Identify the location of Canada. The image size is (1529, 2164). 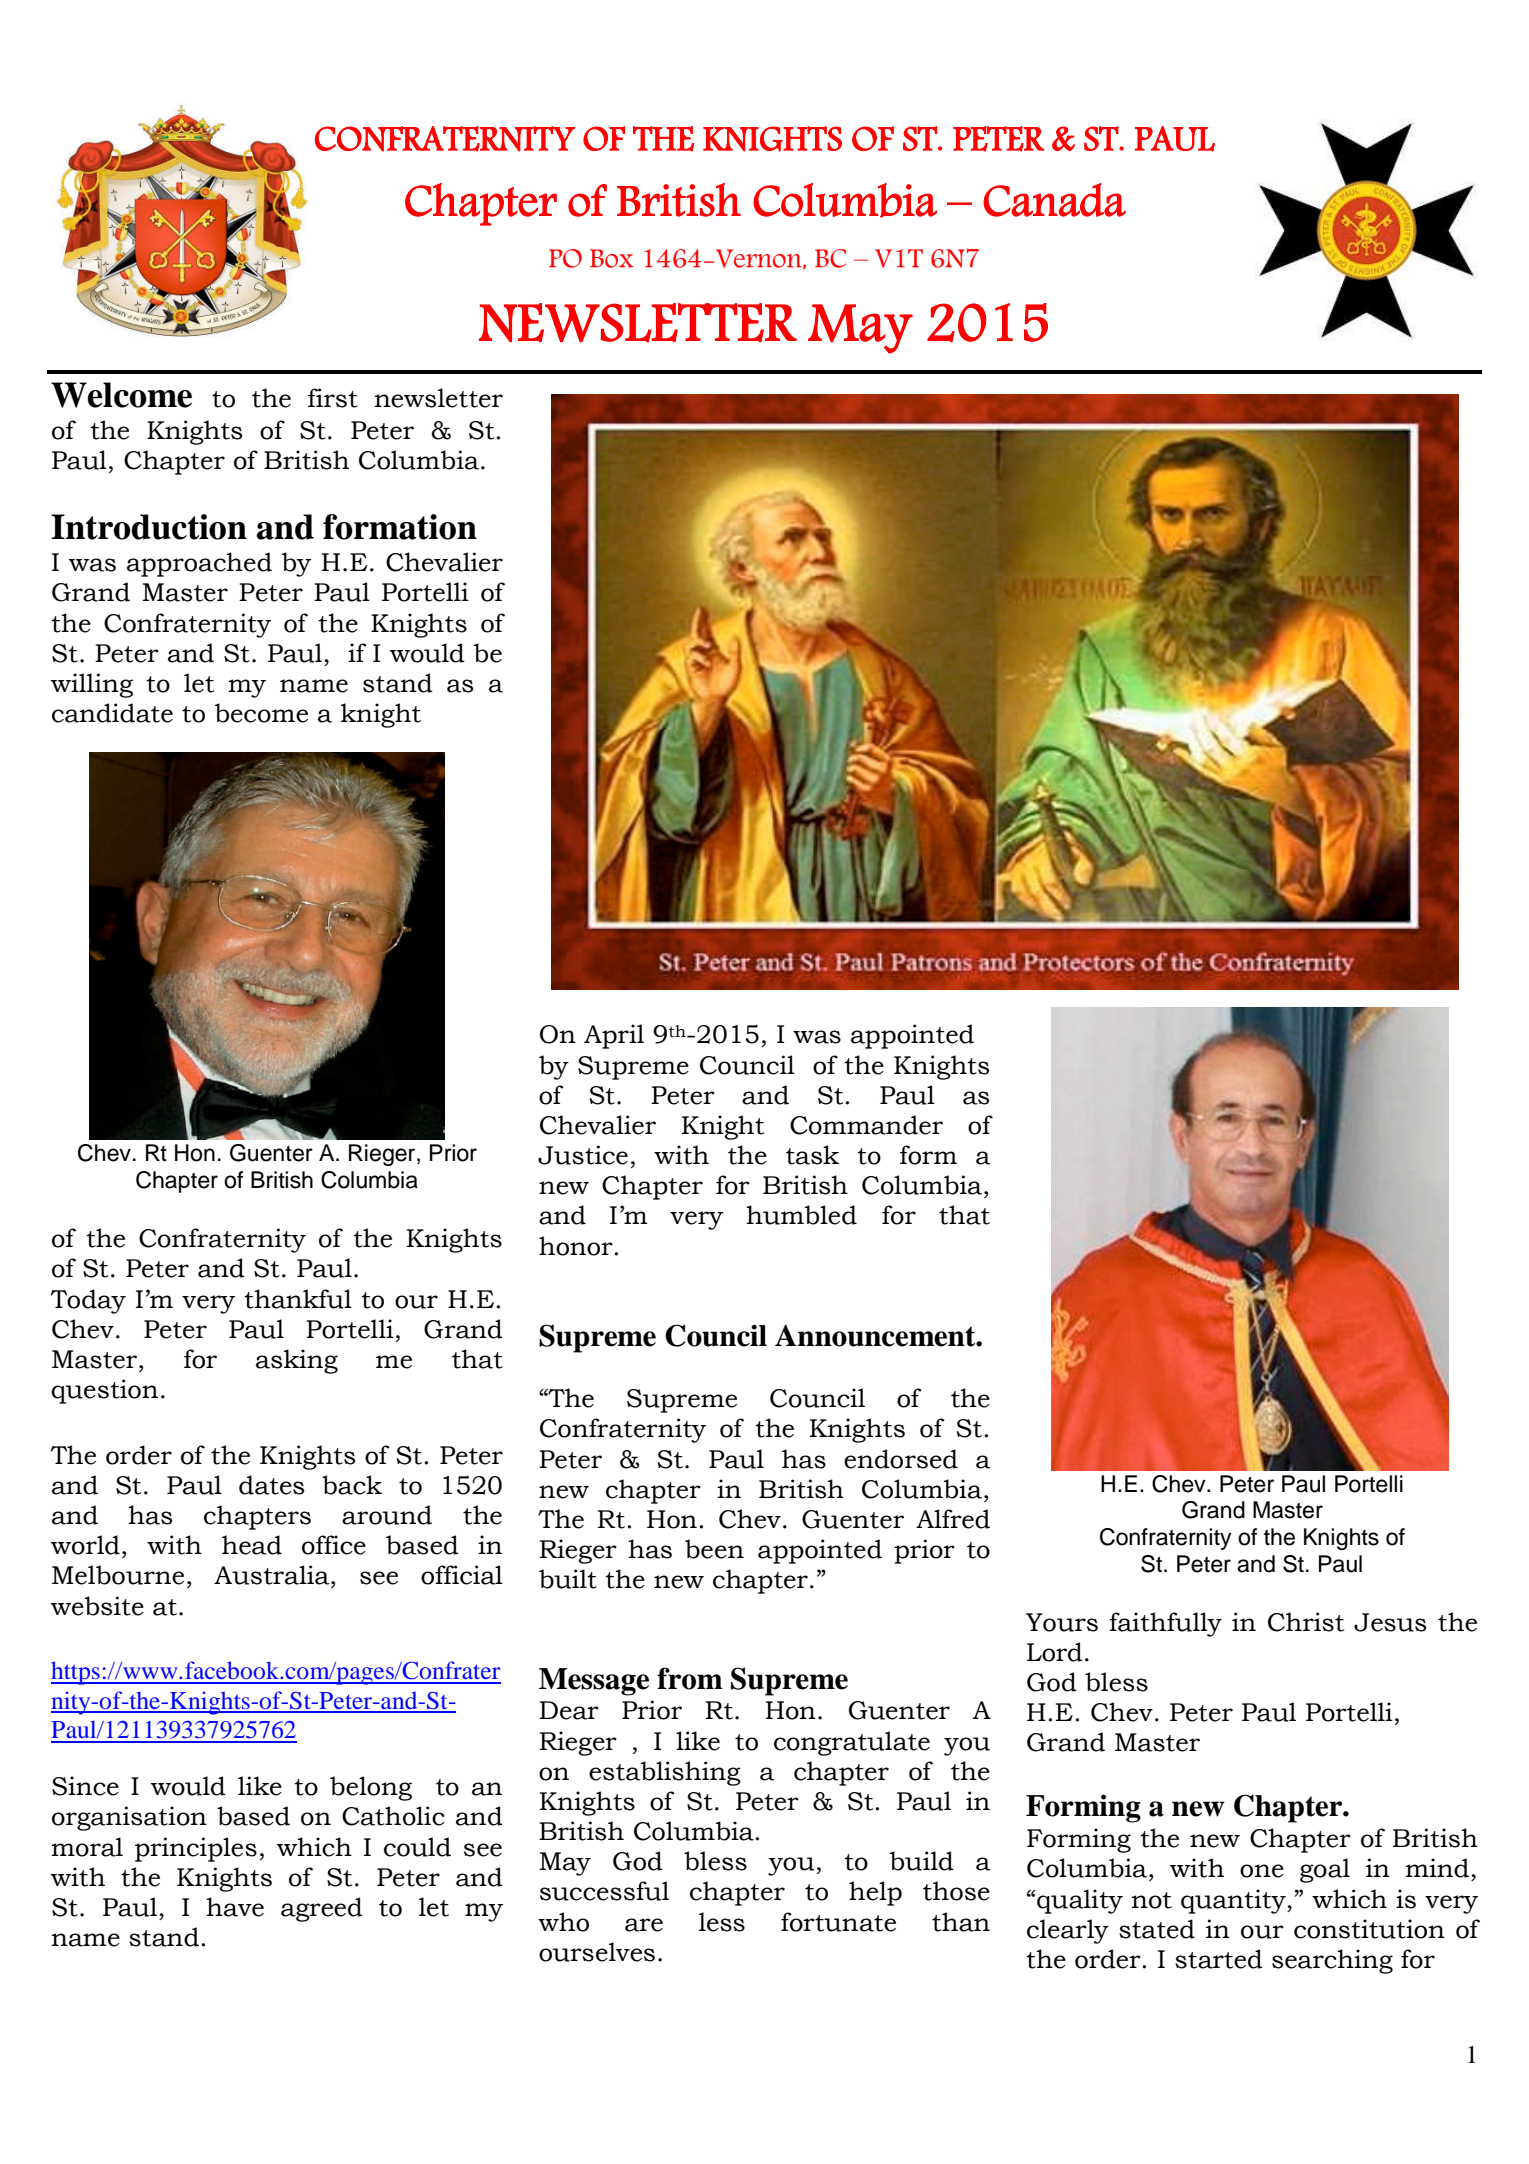
(1054, 200).
